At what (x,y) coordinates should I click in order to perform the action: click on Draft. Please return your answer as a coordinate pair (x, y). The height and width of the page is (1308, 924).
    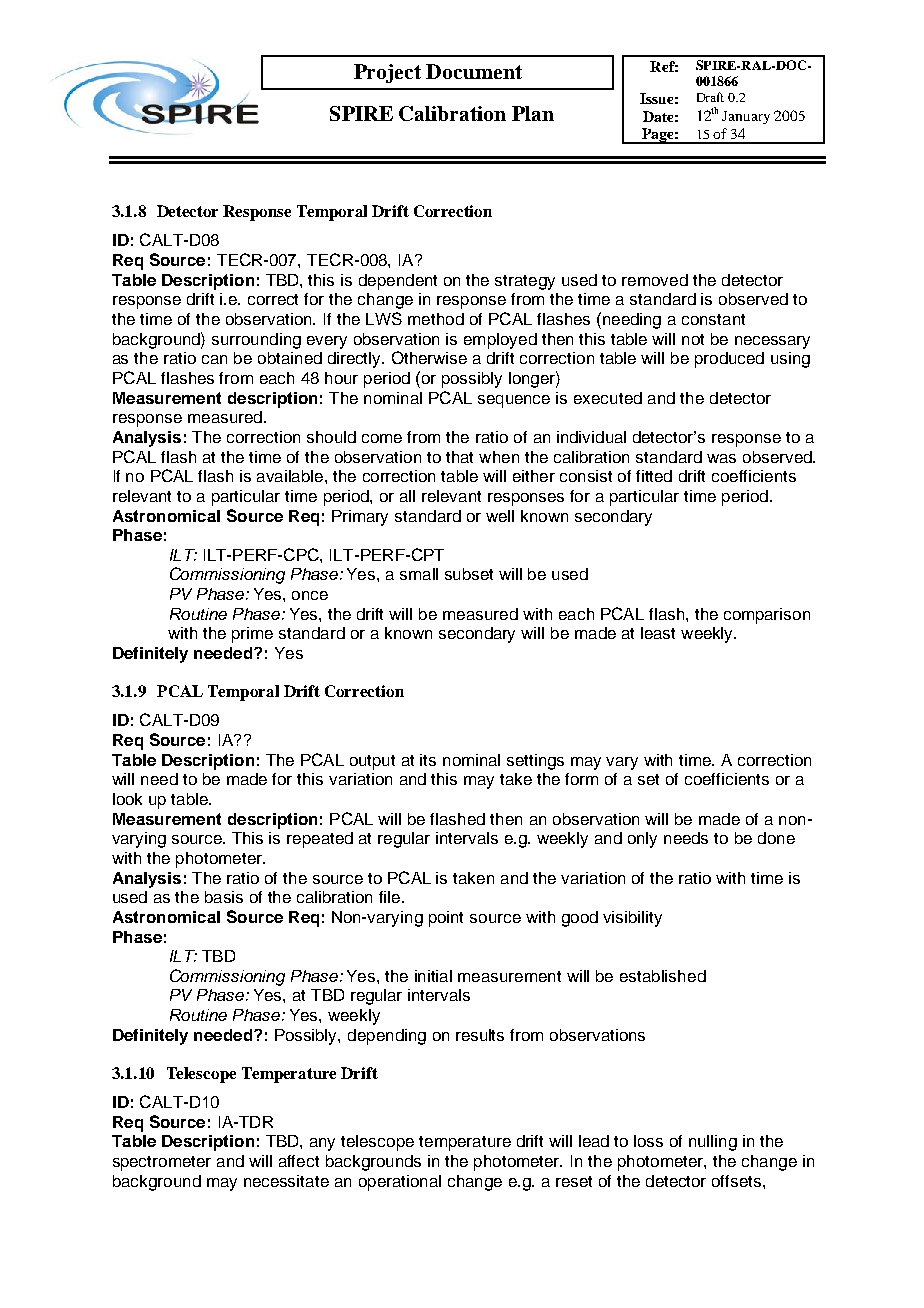
    Looking at the image, I should click on (710, 97).
